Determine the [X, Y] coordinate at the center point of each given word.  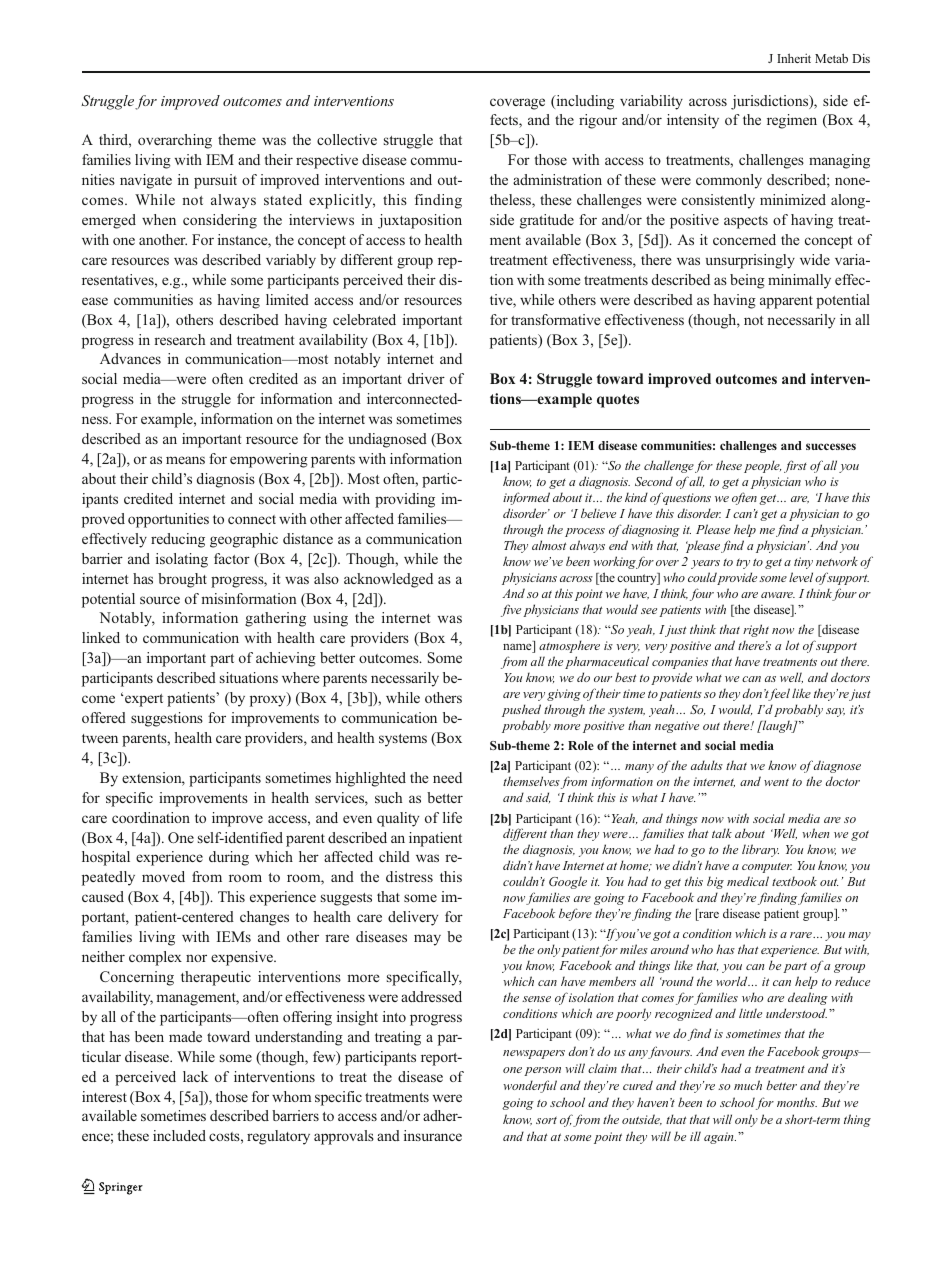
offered [104, 717]
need [447, 777]
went [776, 782]
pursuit [215, 181]
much [748, 1085]
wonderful [530, 1086]
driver [426, 378]
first [795, 466]
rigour [598, 121]
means [185, 460]
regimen [792, 121]
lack [195, 1076]
